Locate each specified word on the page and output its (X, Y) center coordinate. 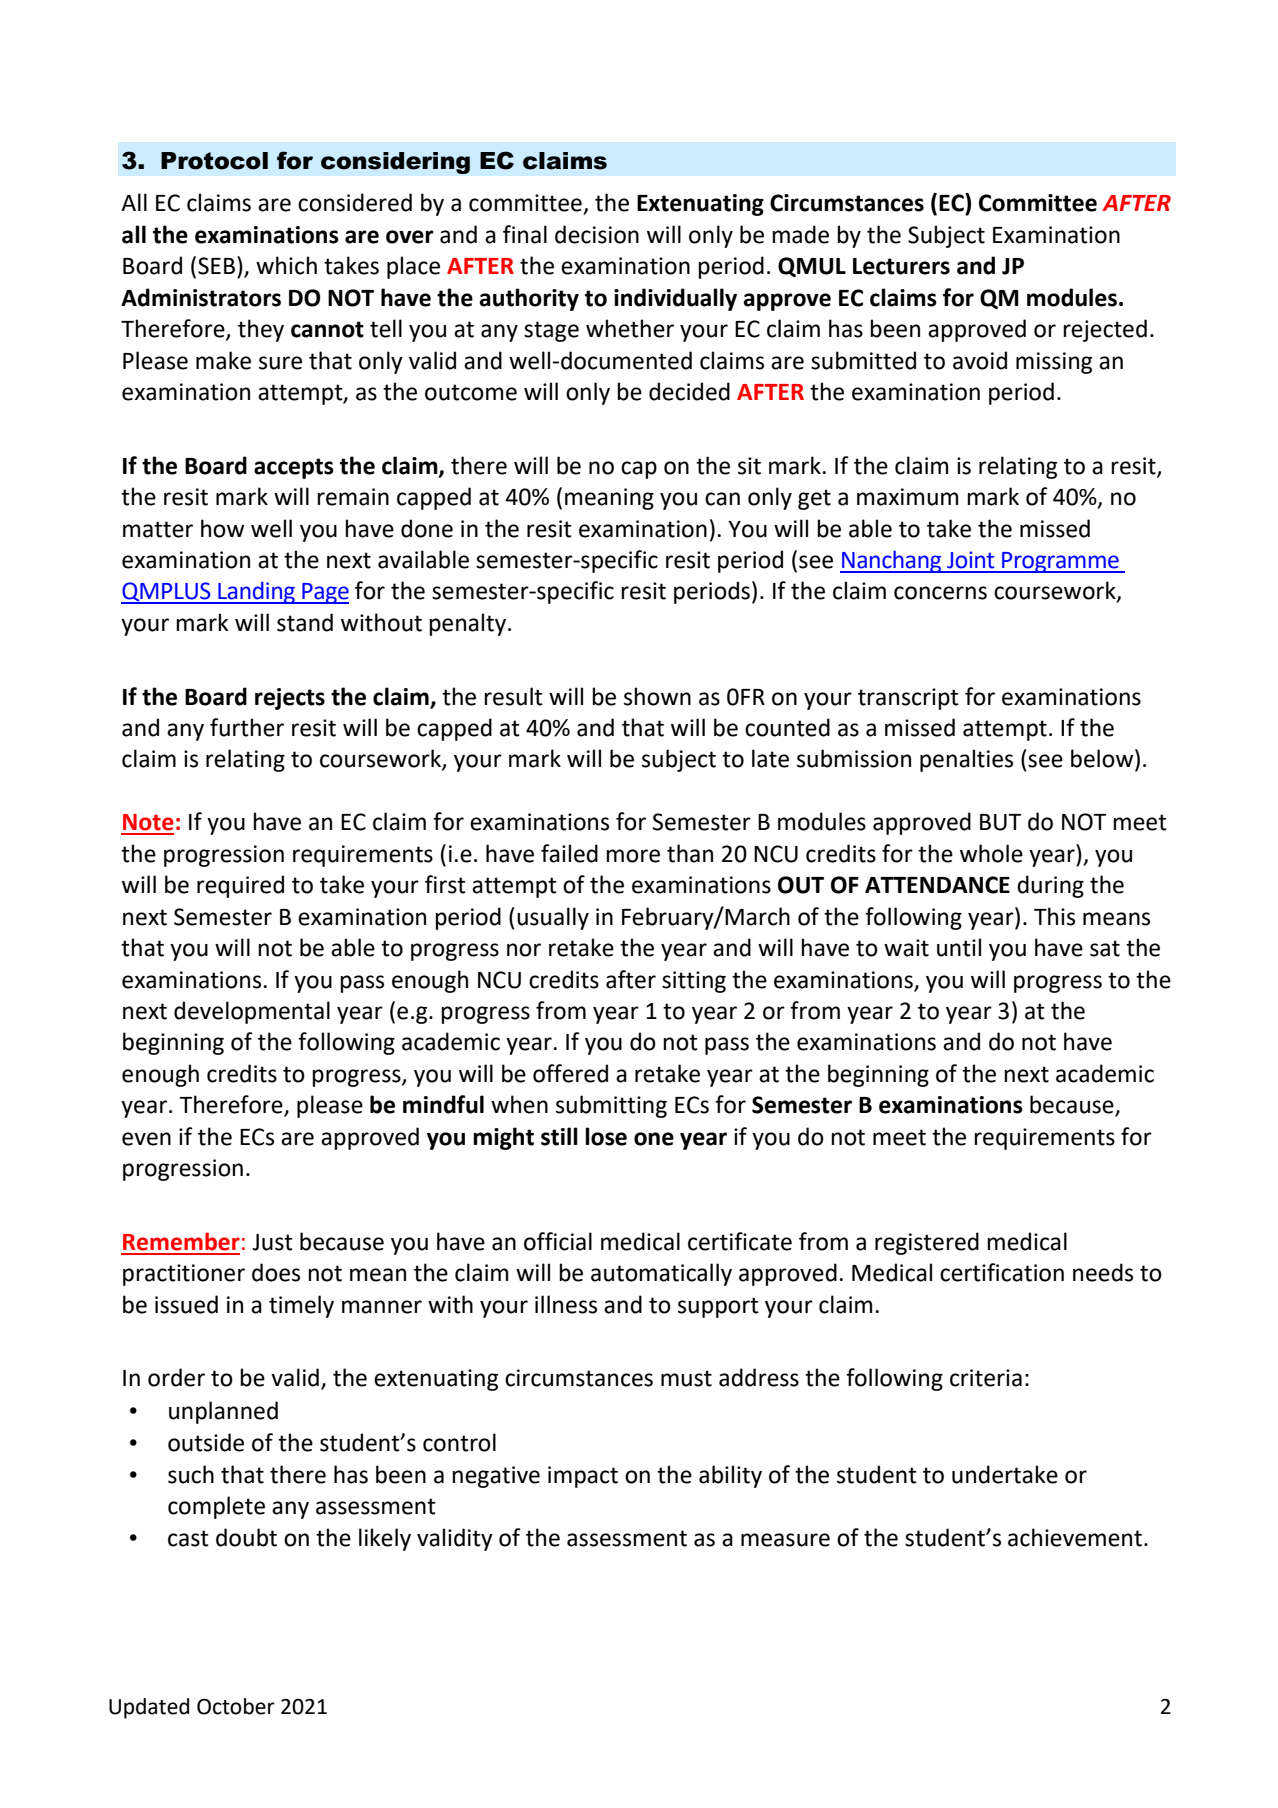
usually (553, 918)
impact (583, 1477)
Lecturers (901, 266)
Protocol (214, 161)
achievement (1075, 1537)
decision (597, 234)
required (240, 886)
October (236, 1706)
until (959, 947)
